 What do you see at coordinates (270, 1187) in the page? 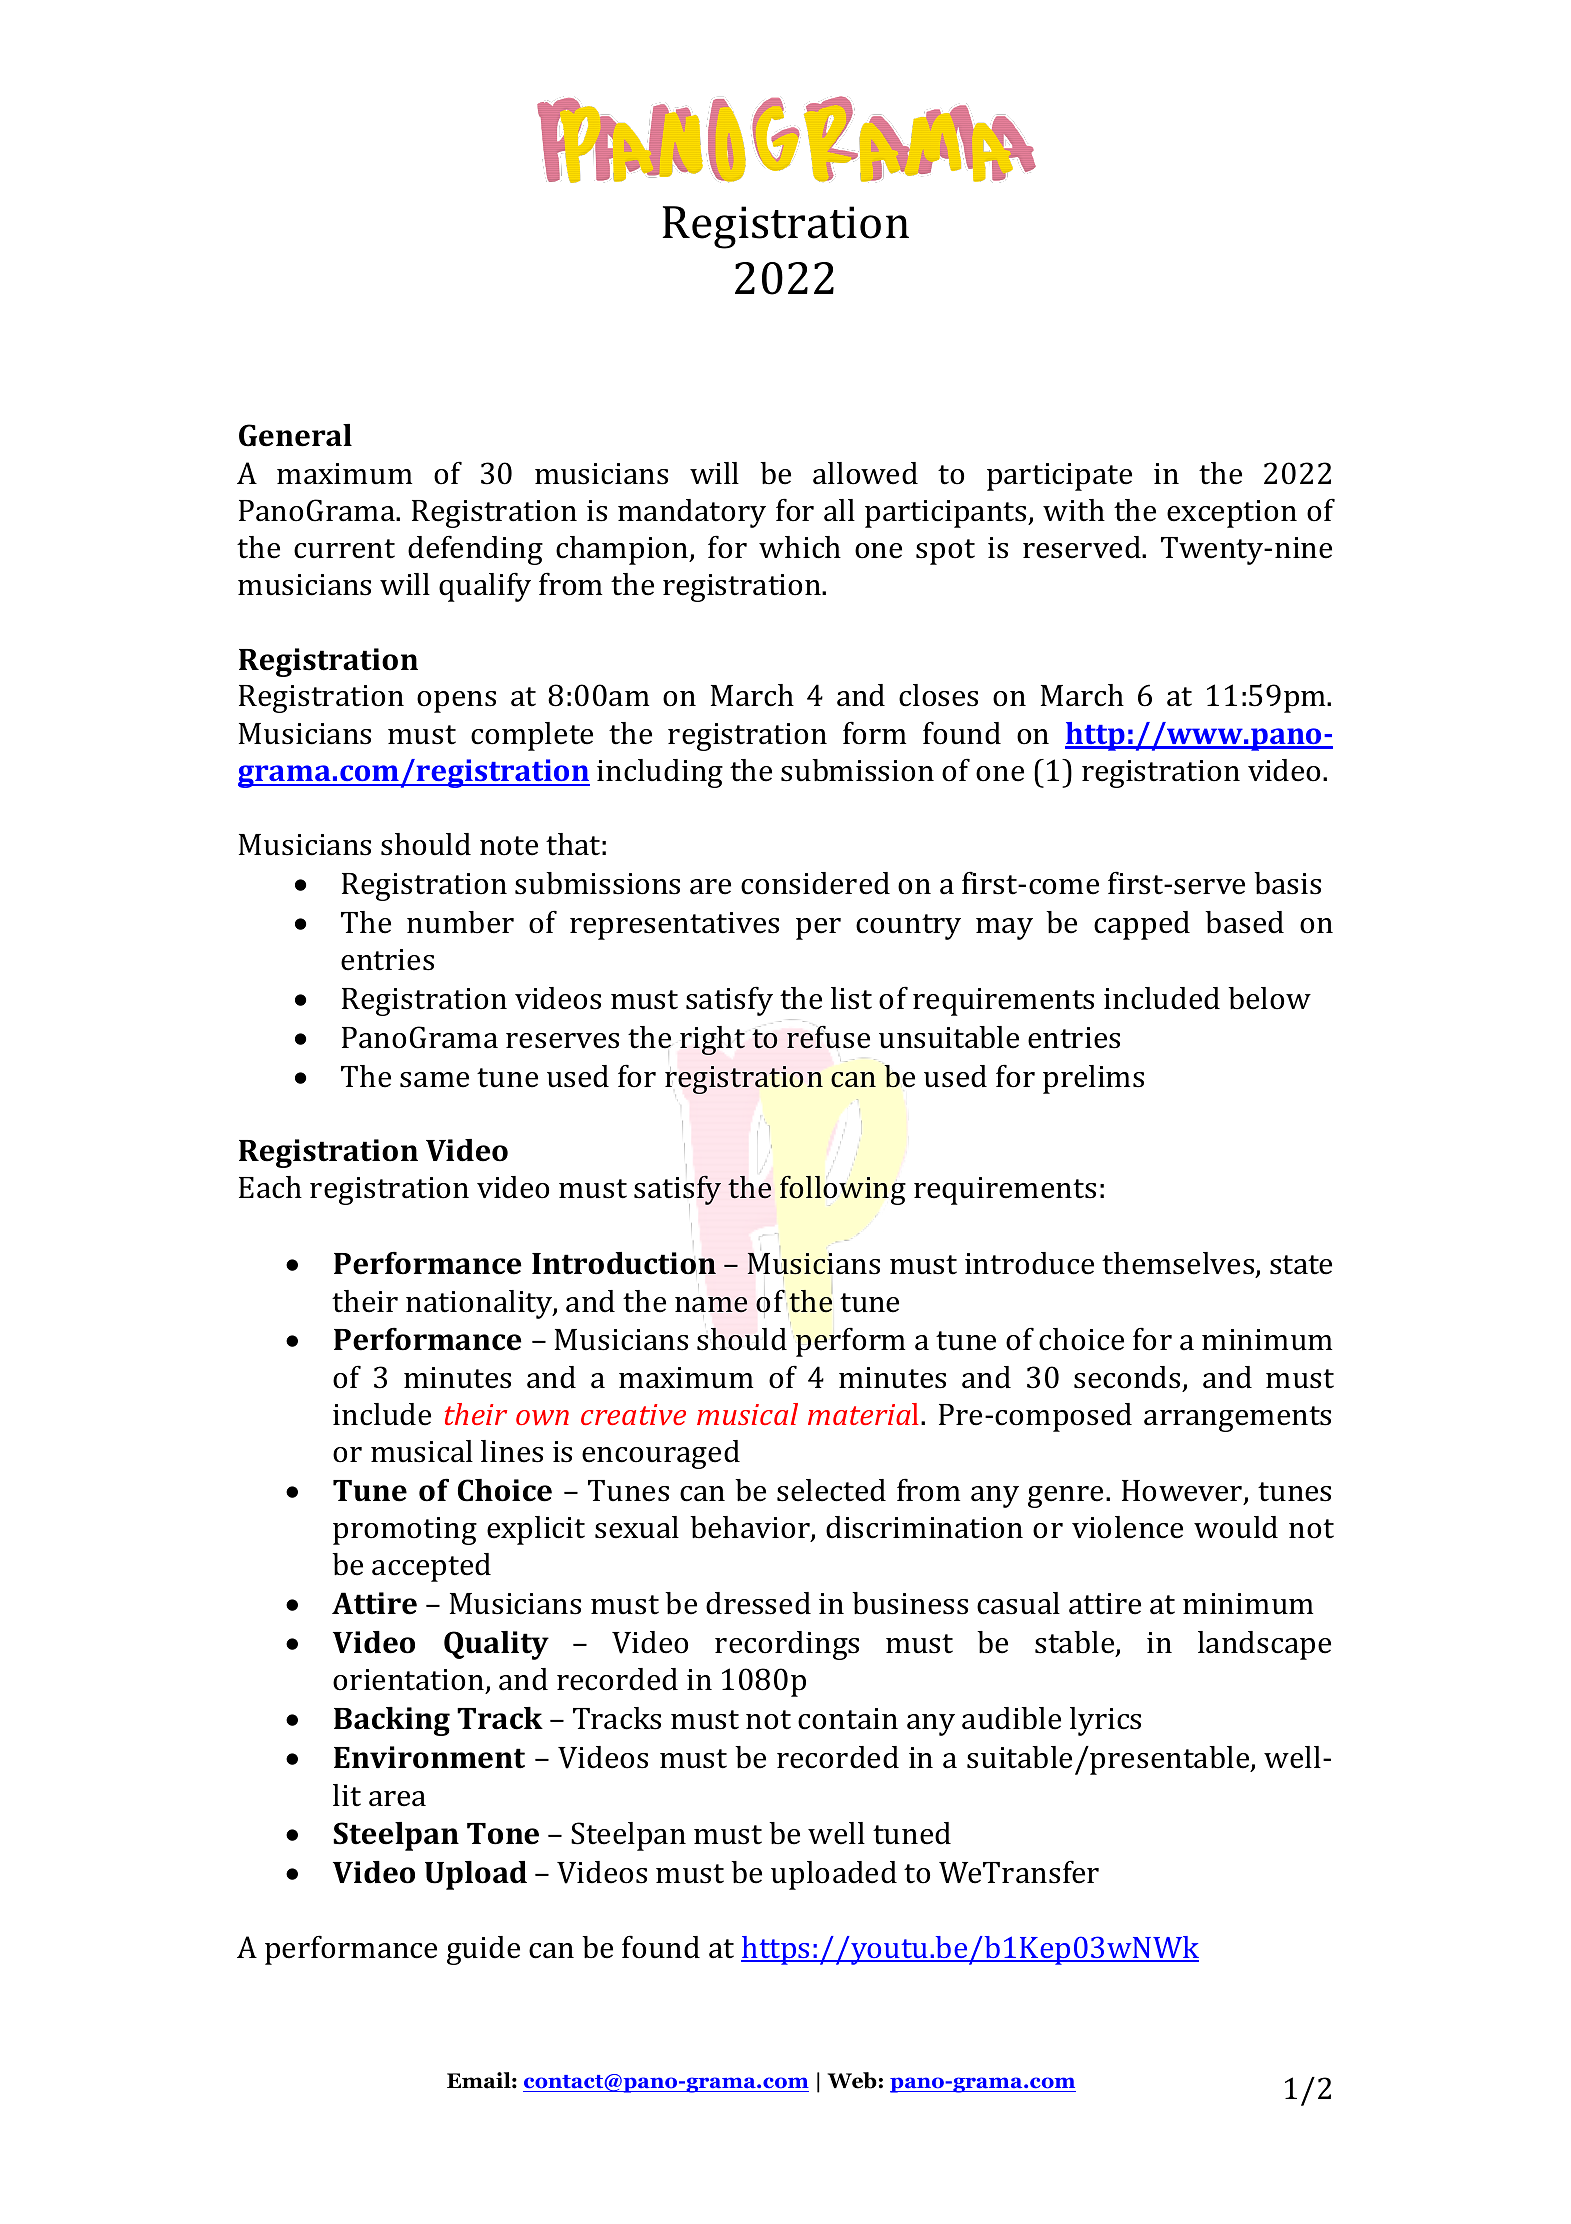
I see `Each` at bounding box center [270, 1187].
